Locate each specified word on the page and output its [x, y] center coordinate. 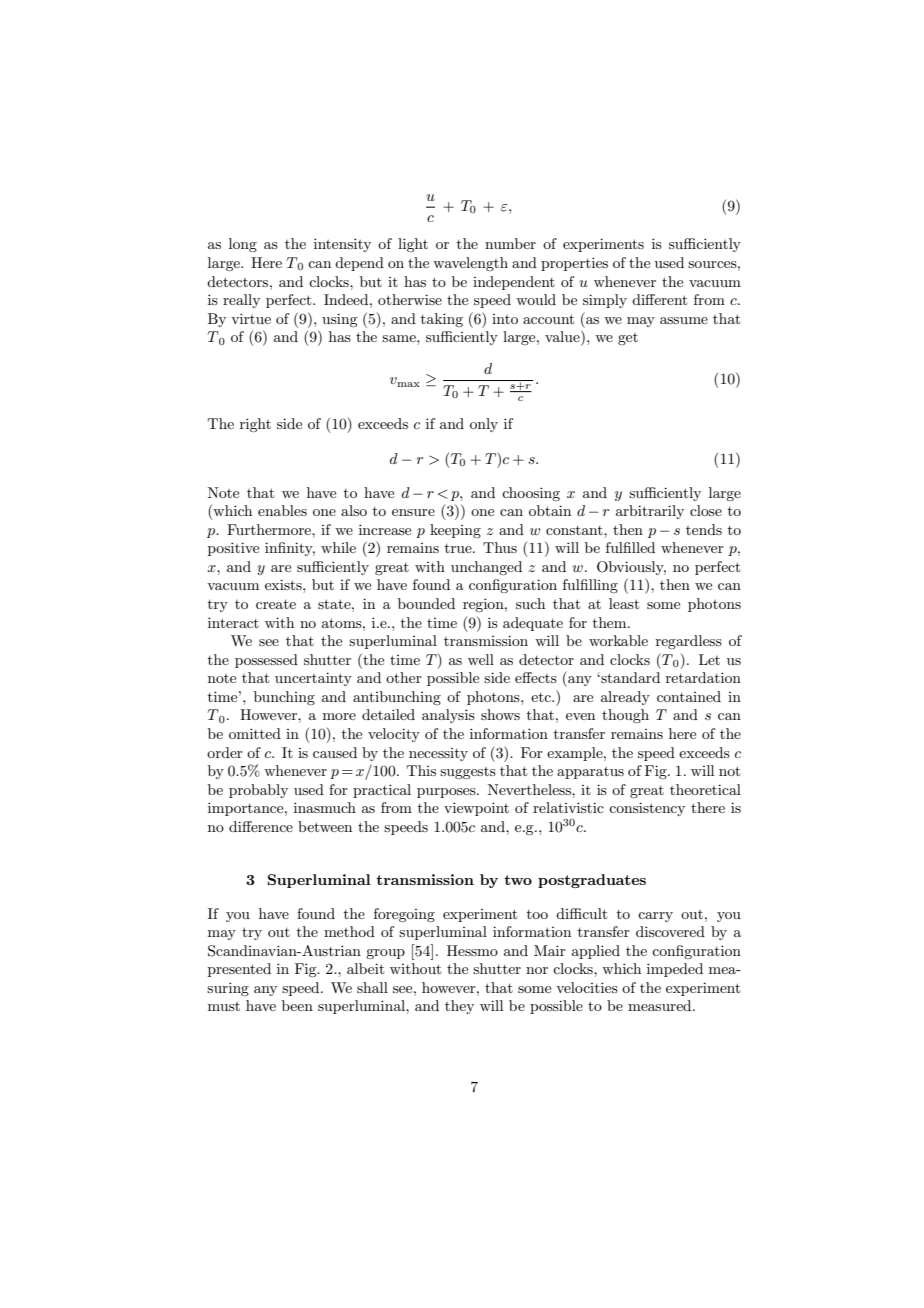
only [484, 425]
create [276, 604]
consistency [647, 809]
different [659, 299]
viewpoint [476, 809]
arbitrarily [650, 512]
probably [258, 791]
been [297, 1005]
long [243, 245]
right [255, 425]
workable [618, 640]
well [481, 659]
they [459, 1007]
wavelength [470, 264]
